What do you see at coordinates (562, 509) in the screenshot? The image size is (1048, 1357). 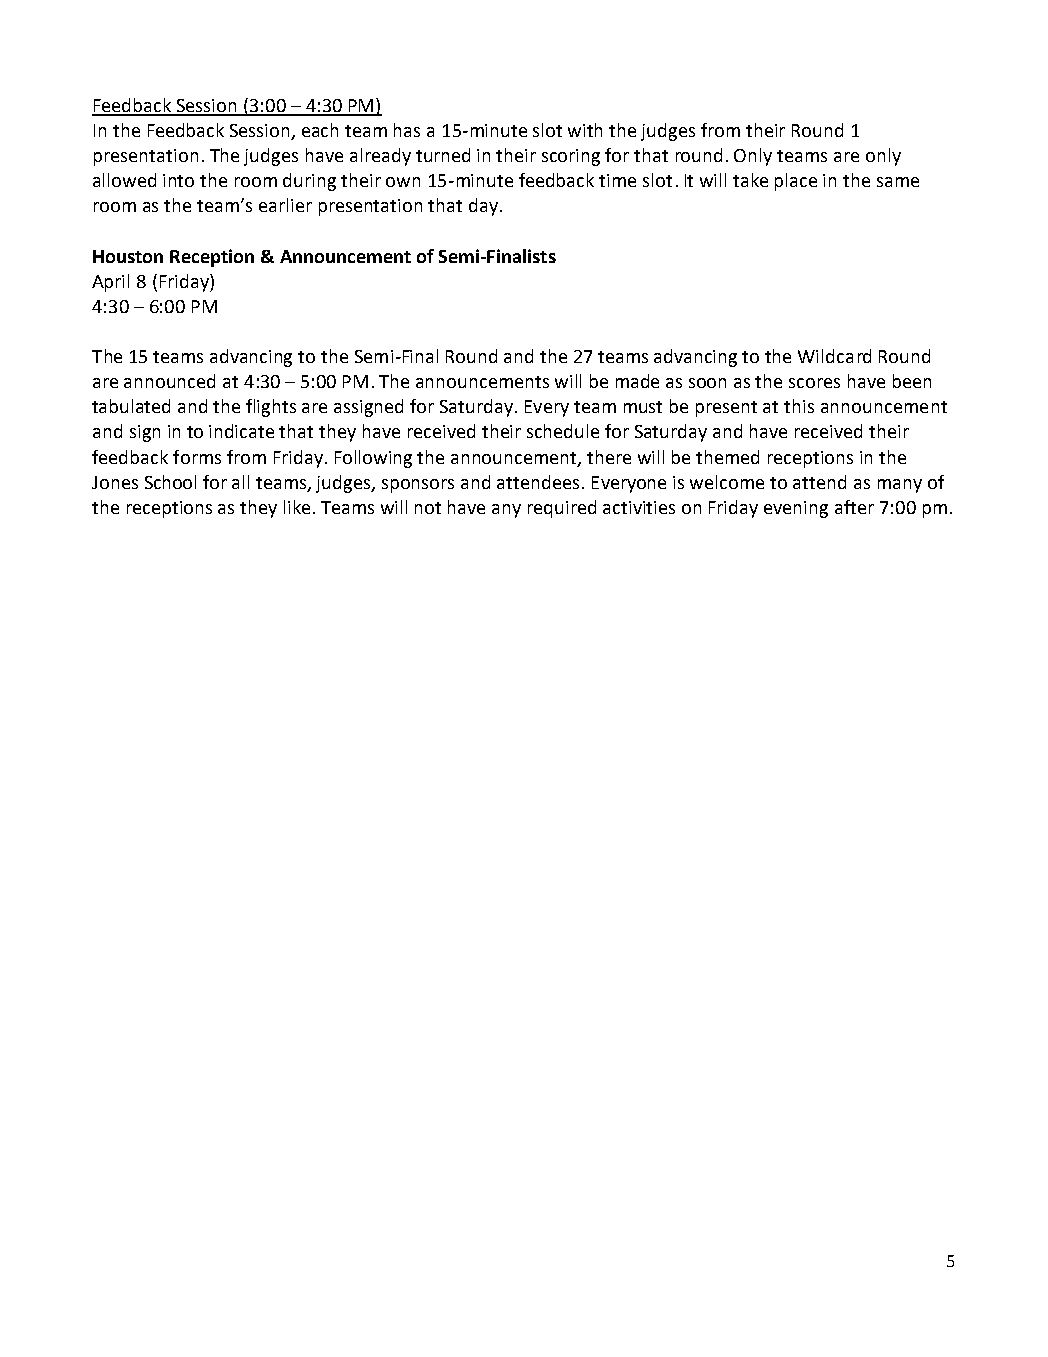 I see `required` at bounding box center [562, 509].
